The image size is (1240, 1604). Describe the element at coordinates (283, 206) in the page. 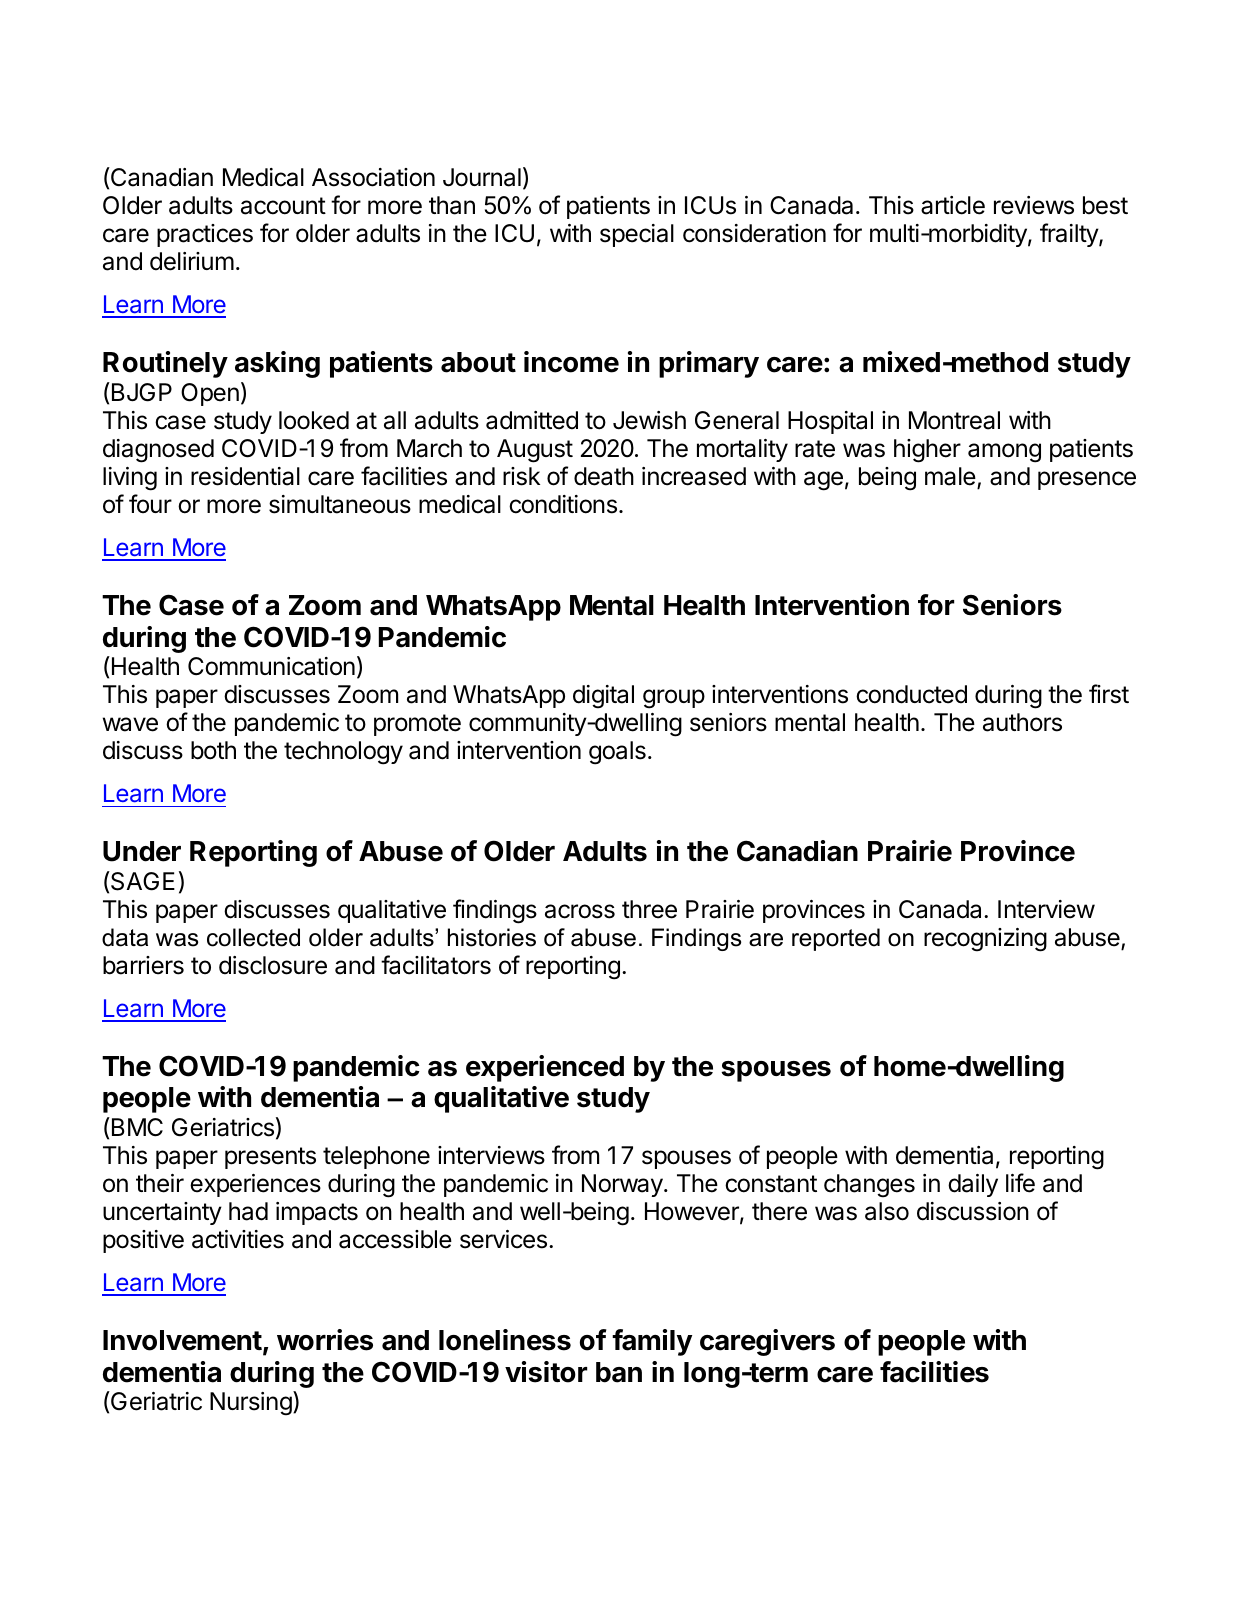

I see `account` at that location.
